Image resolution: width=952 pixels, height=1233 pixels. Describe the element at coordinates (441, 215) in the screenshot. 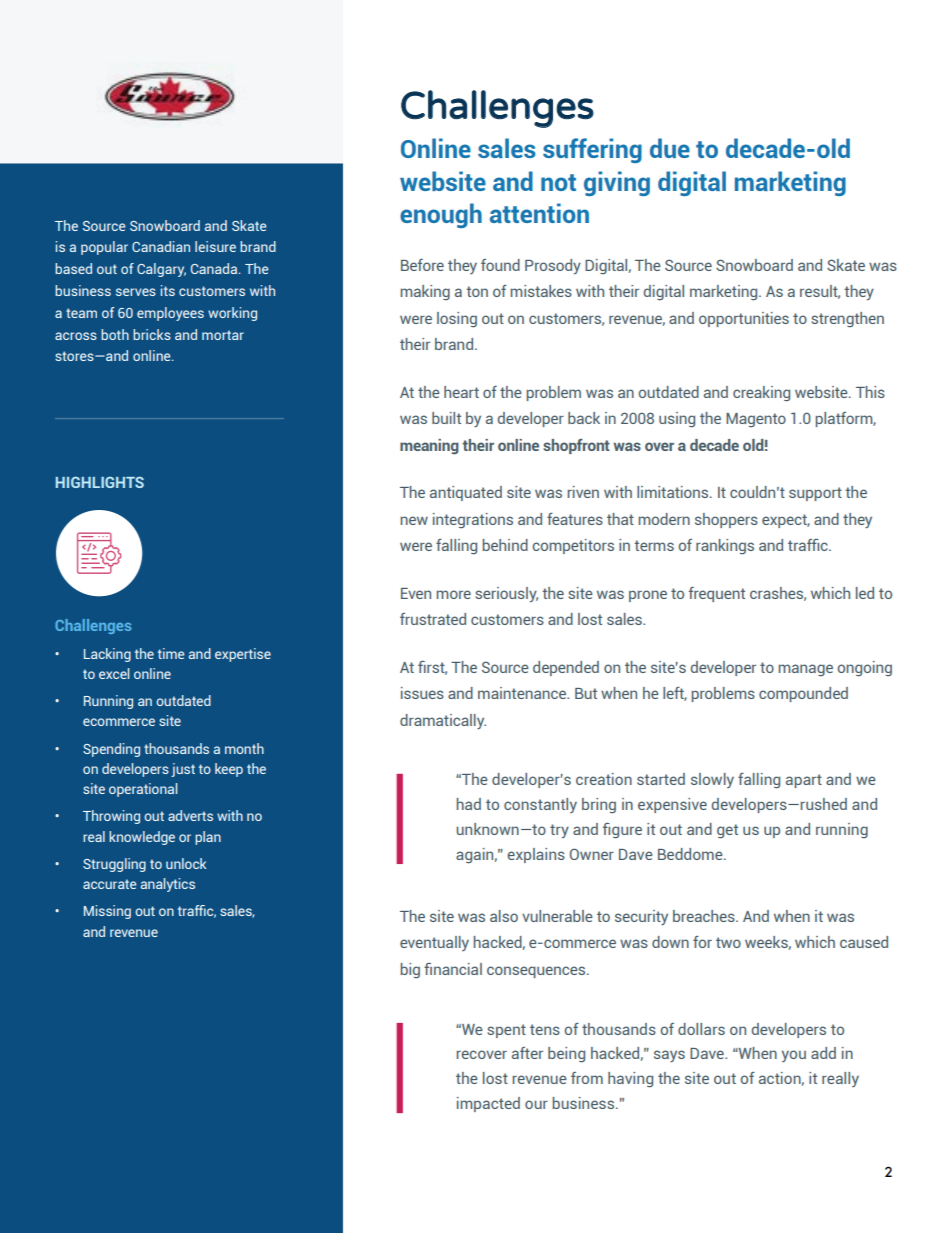

I see `enough` at that location.
